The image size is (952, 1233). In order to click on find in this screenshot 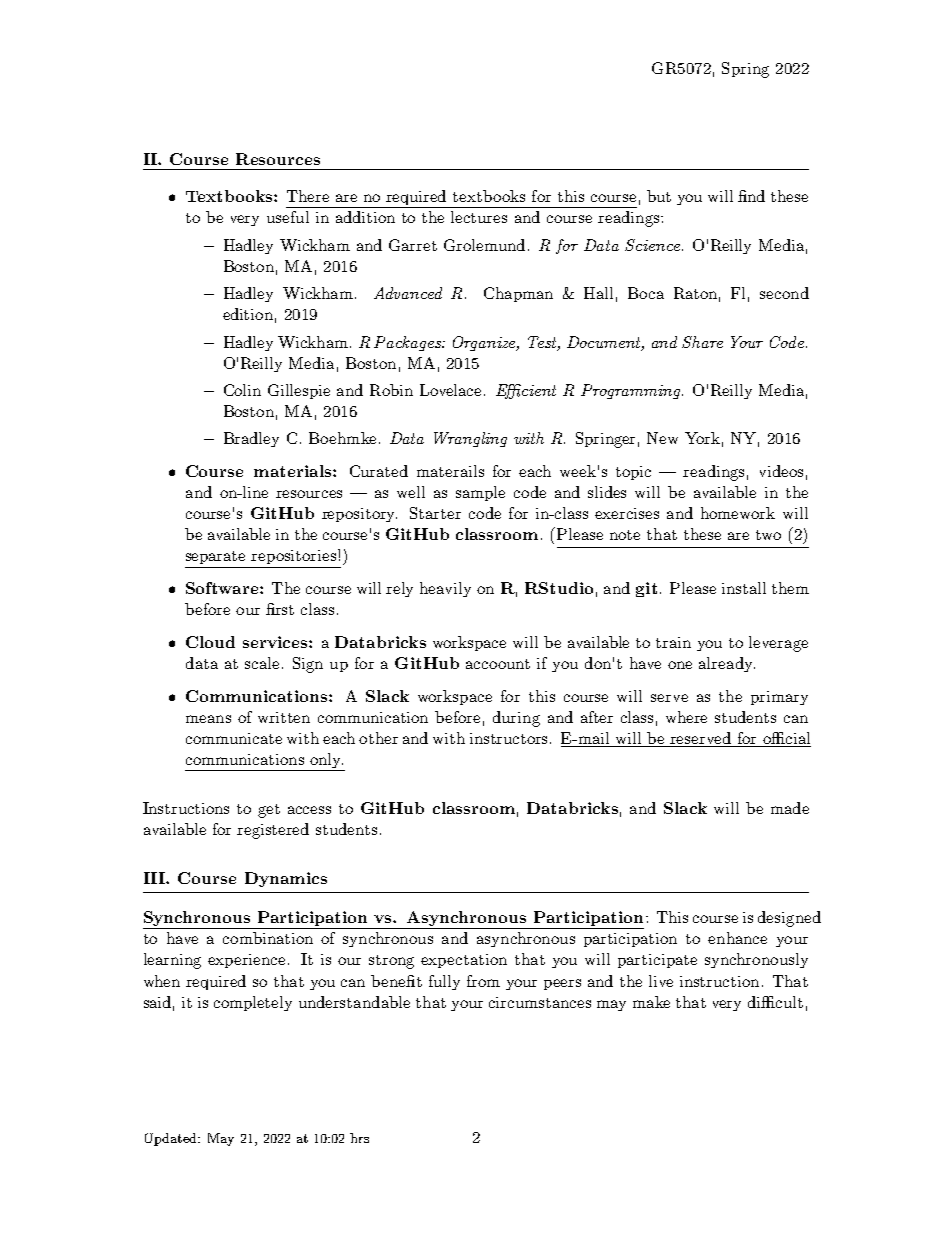, I will do `click(751, 196)`.
